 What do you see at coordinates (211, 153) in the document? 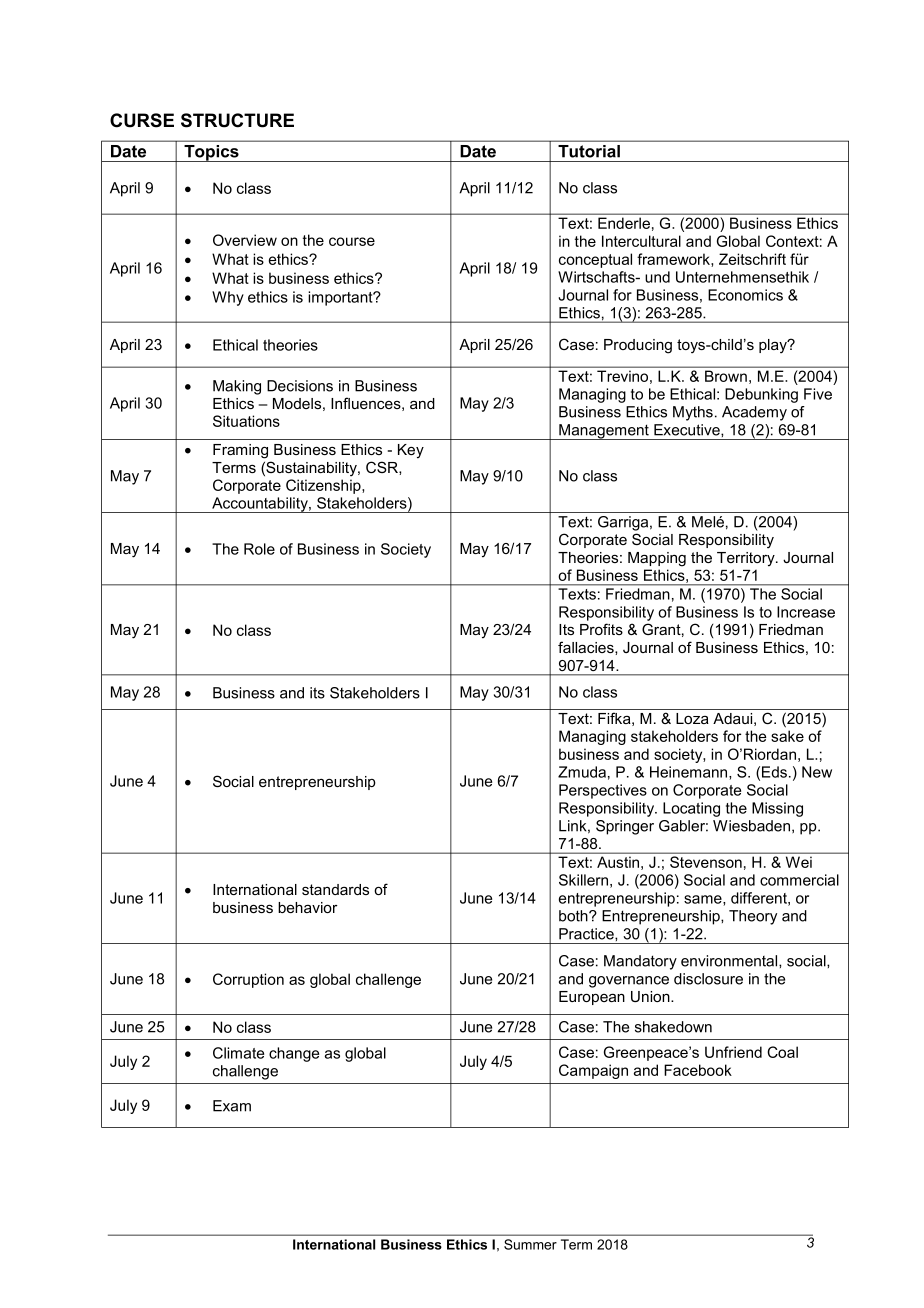
I see `Topics` at bounding box center [211, 153].
